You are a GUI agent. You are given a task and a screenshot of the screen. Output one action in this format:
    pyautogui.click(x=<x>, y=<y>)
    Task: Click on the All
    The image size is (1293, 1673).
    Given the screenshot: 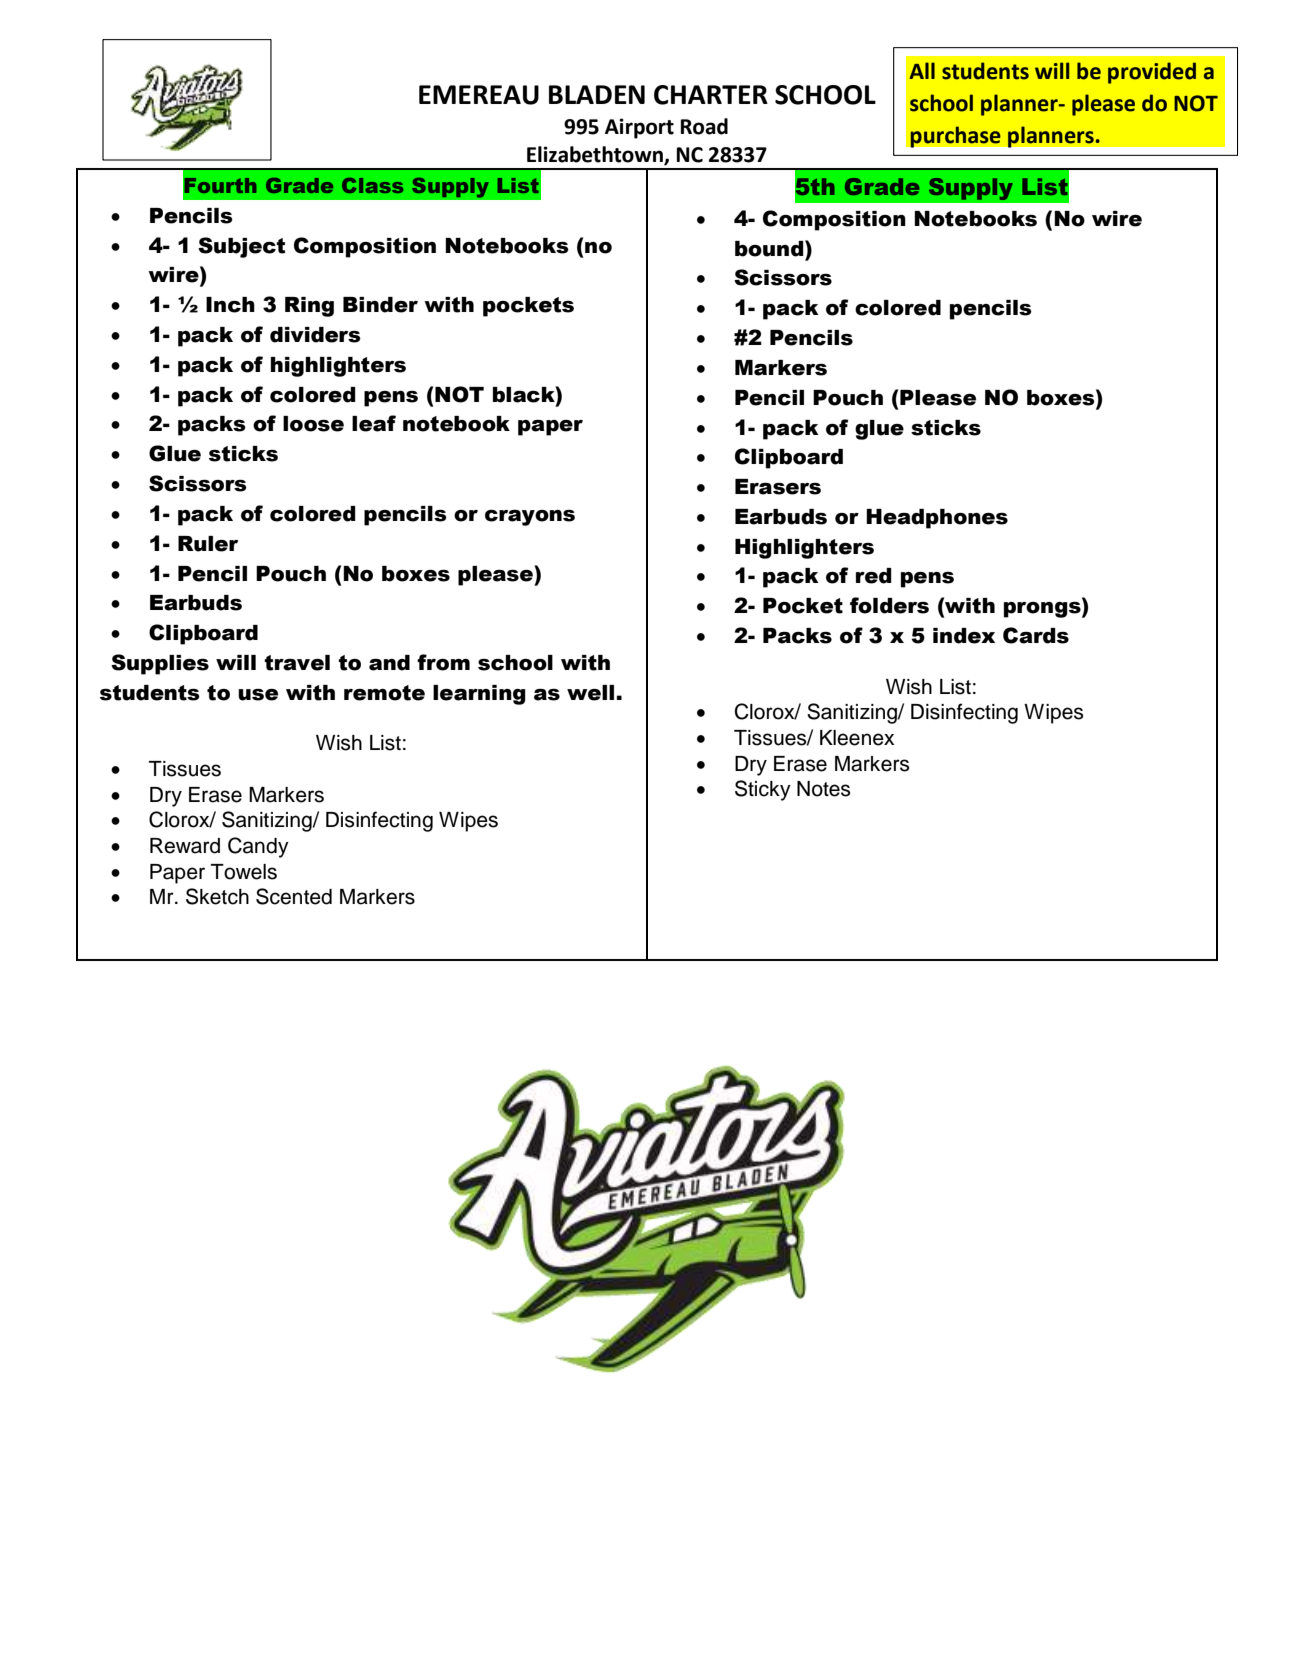 What is the action you would take?
    pyautogui.click(x=922, y=70)
